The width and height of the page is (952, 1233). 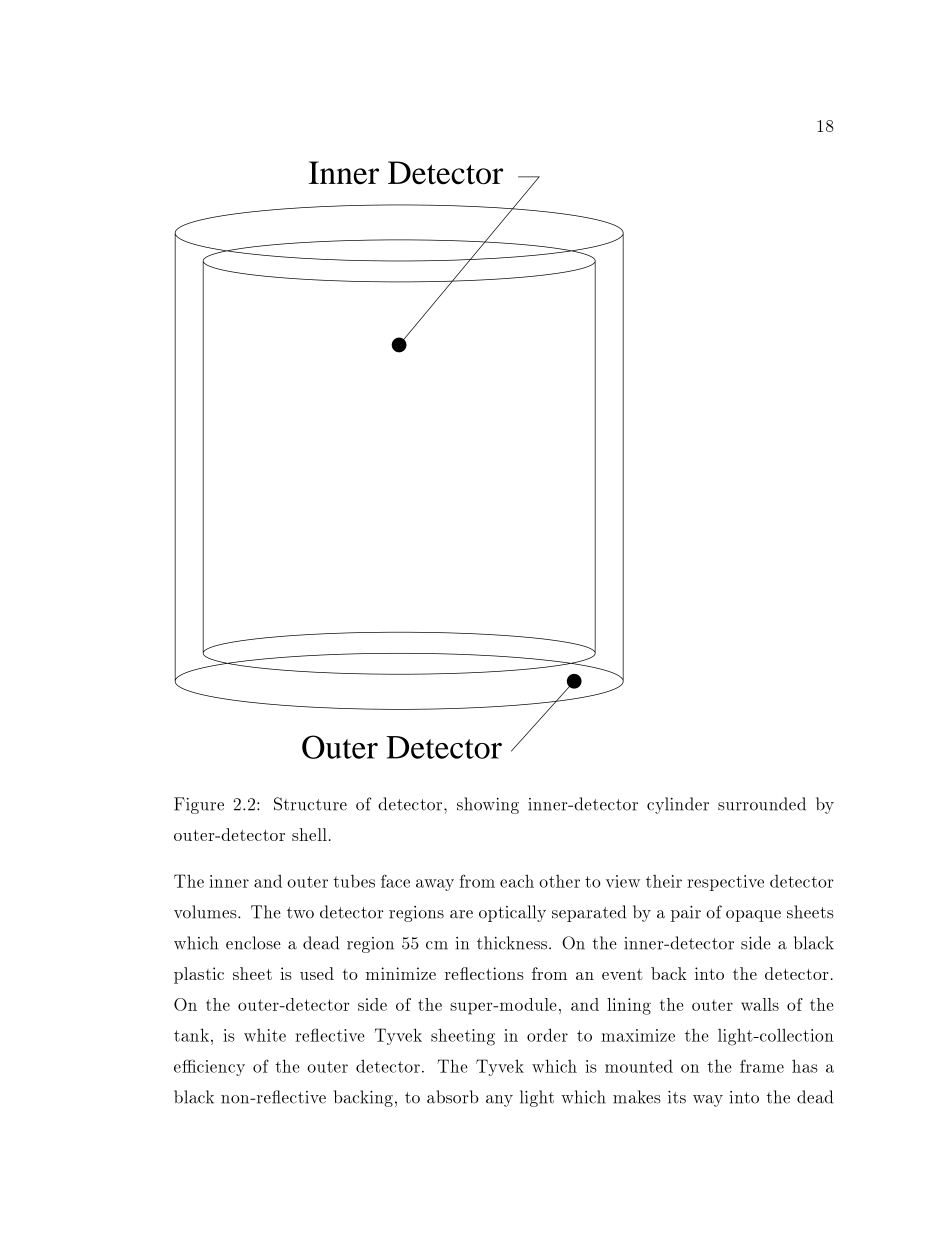 I want to click on minimize, so click(x=401, y=973).
